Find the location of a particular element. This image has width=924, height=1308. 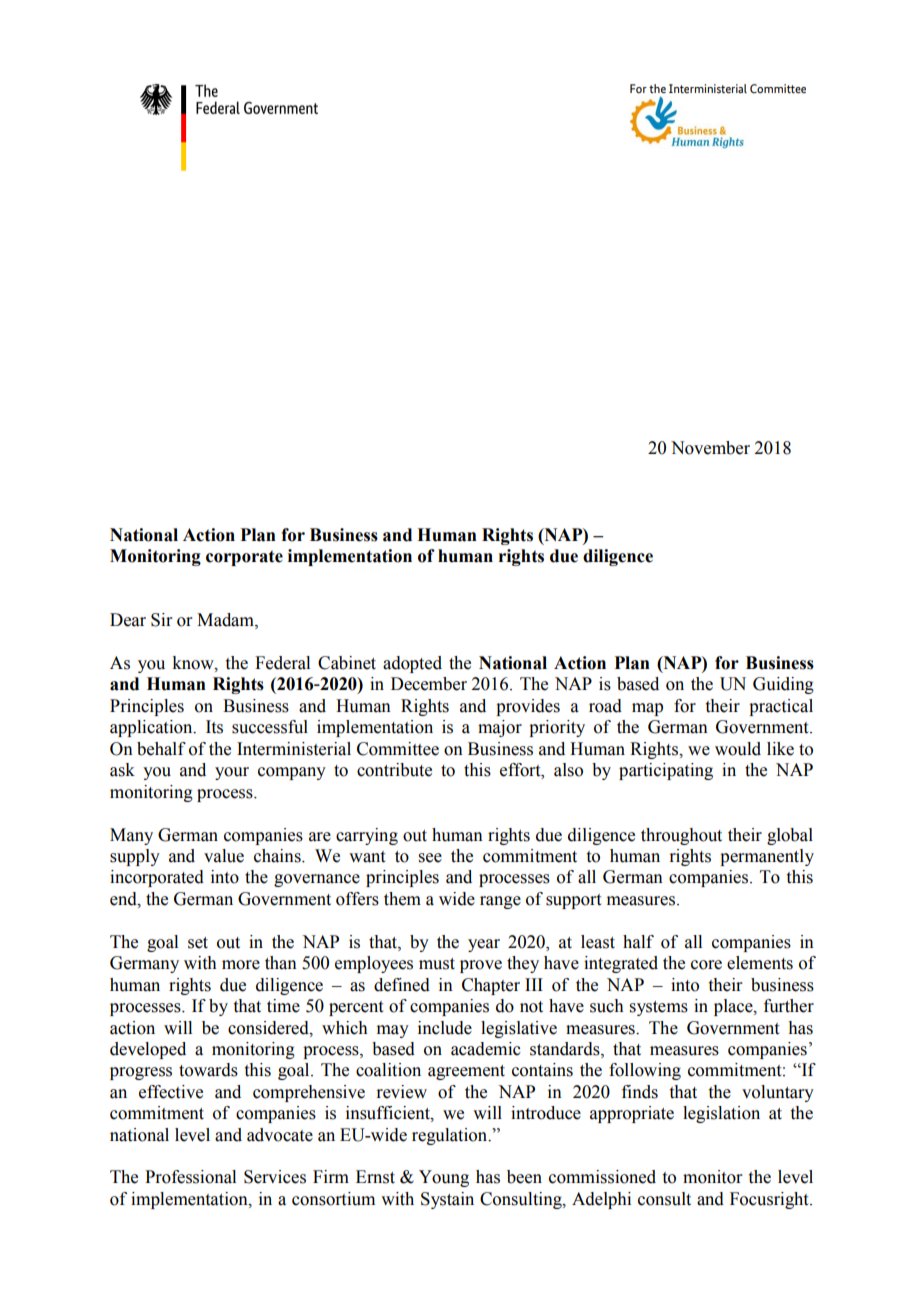

Guiding is located at coordinates (783, 685).
